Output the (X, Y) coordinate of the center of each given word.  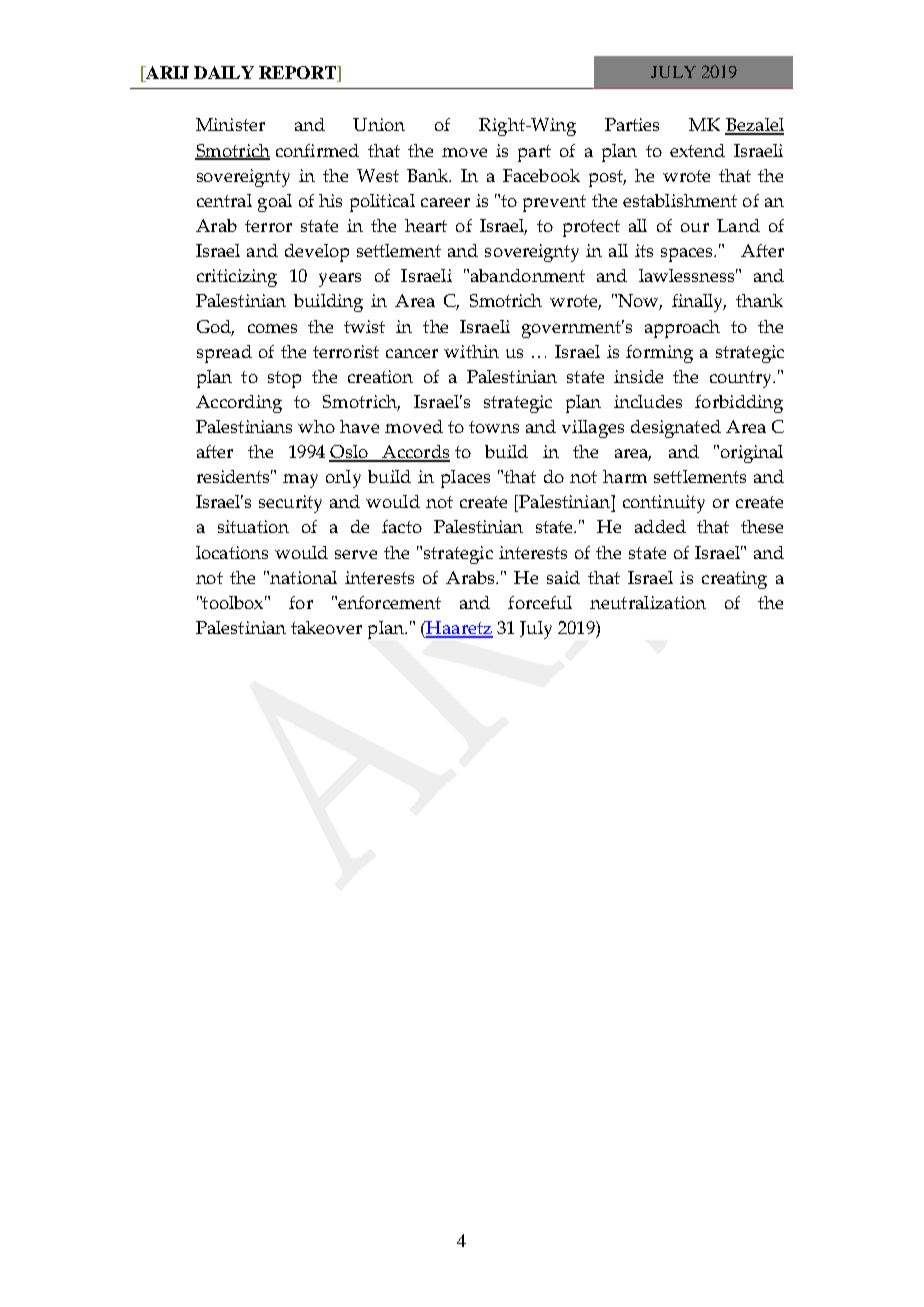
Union (379, 124)
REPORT (298, 72)
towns (494, 427)
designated (676, 429)
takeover (326, 627)
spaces (688, 255)
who (316, 426)
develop (317, 253)
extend (697, 150)
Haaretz (458, 629)
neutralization (648, 602)
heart (426, 225)
